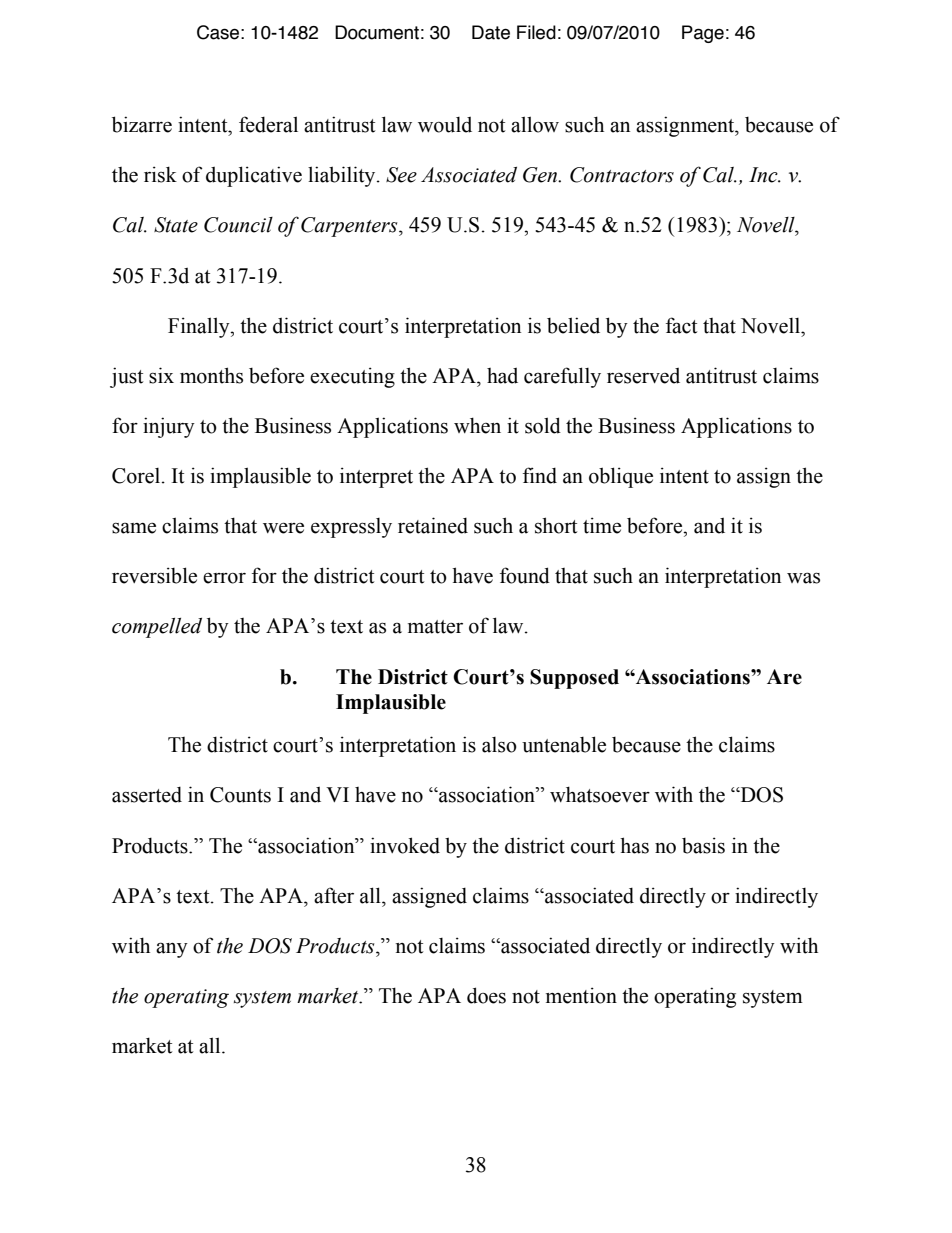  What do you see at coordinates (682, 325) in the screenshot?
I see `fact` at bounding box center [682, 325].
